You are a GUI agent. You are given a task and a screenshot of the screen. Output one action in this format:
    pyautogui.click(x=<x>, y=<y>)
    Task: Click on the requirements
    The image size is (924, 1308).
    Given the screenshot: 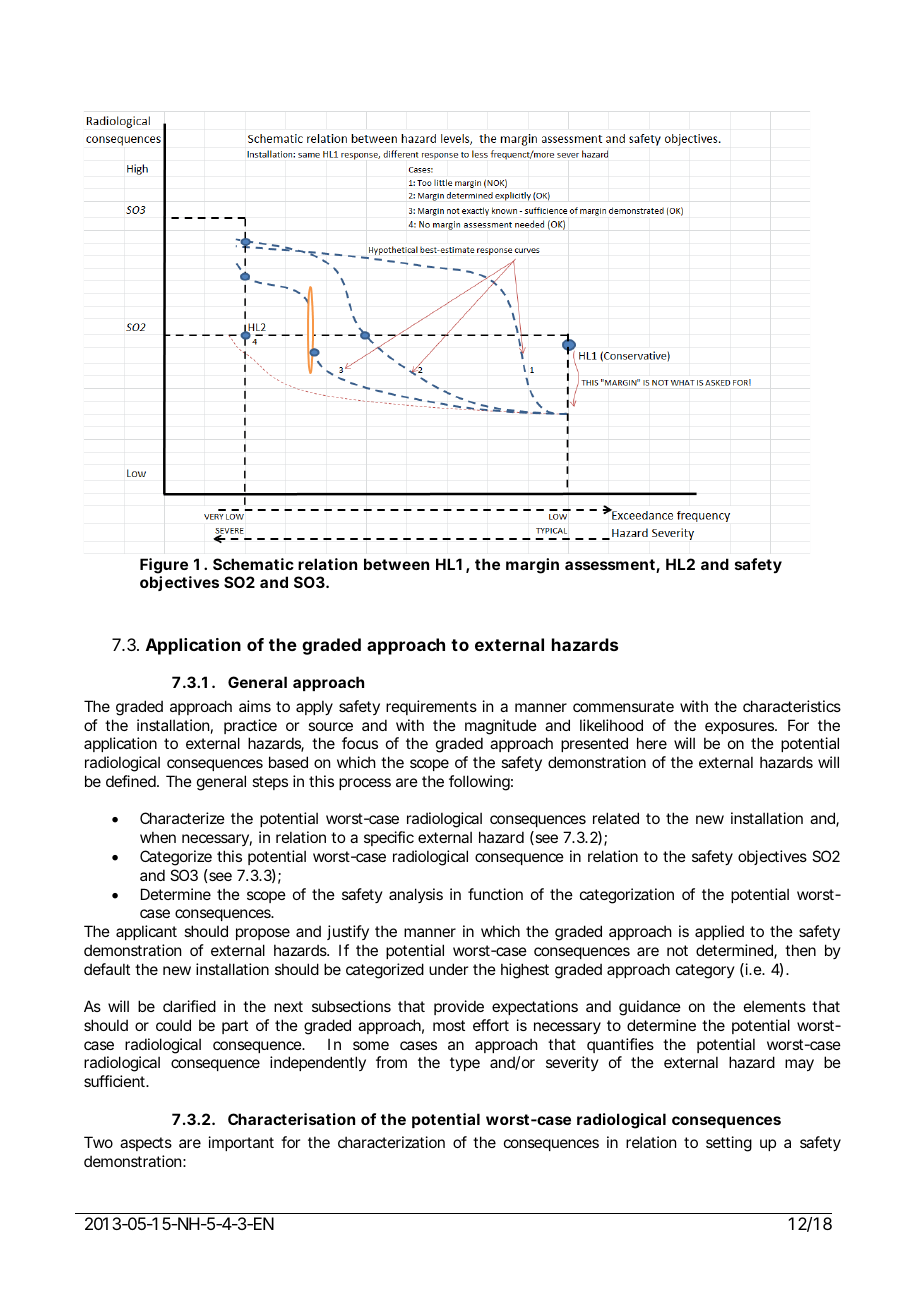 What is the action you would take?
    pyautogui.click(x=431, y=707)
